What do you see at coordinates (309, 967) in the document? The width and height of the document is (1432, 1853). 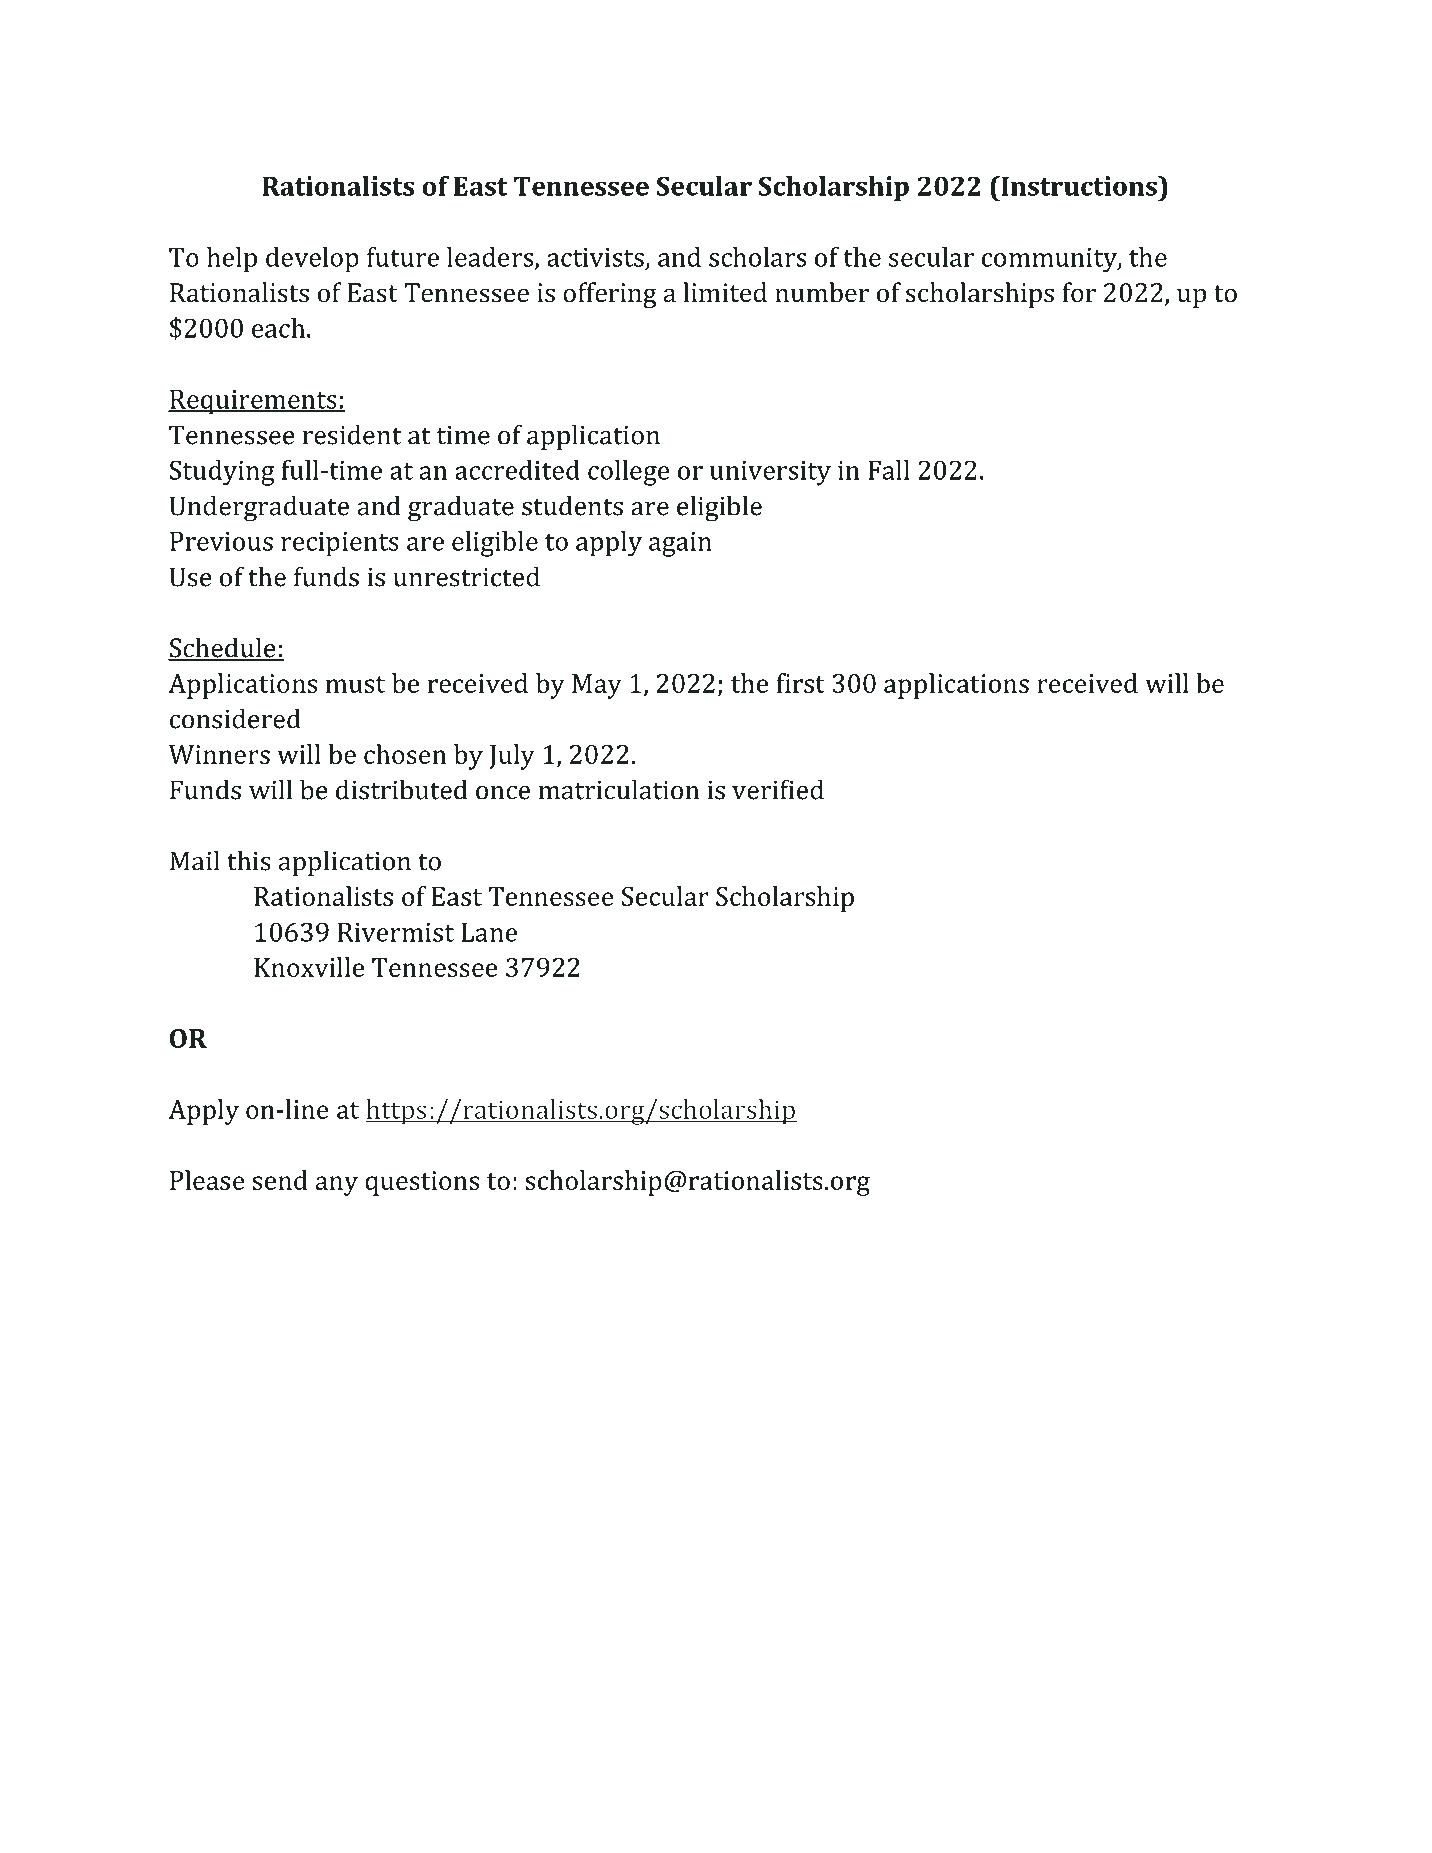 I see `Knoxville` at bounding box center [309, 967].
